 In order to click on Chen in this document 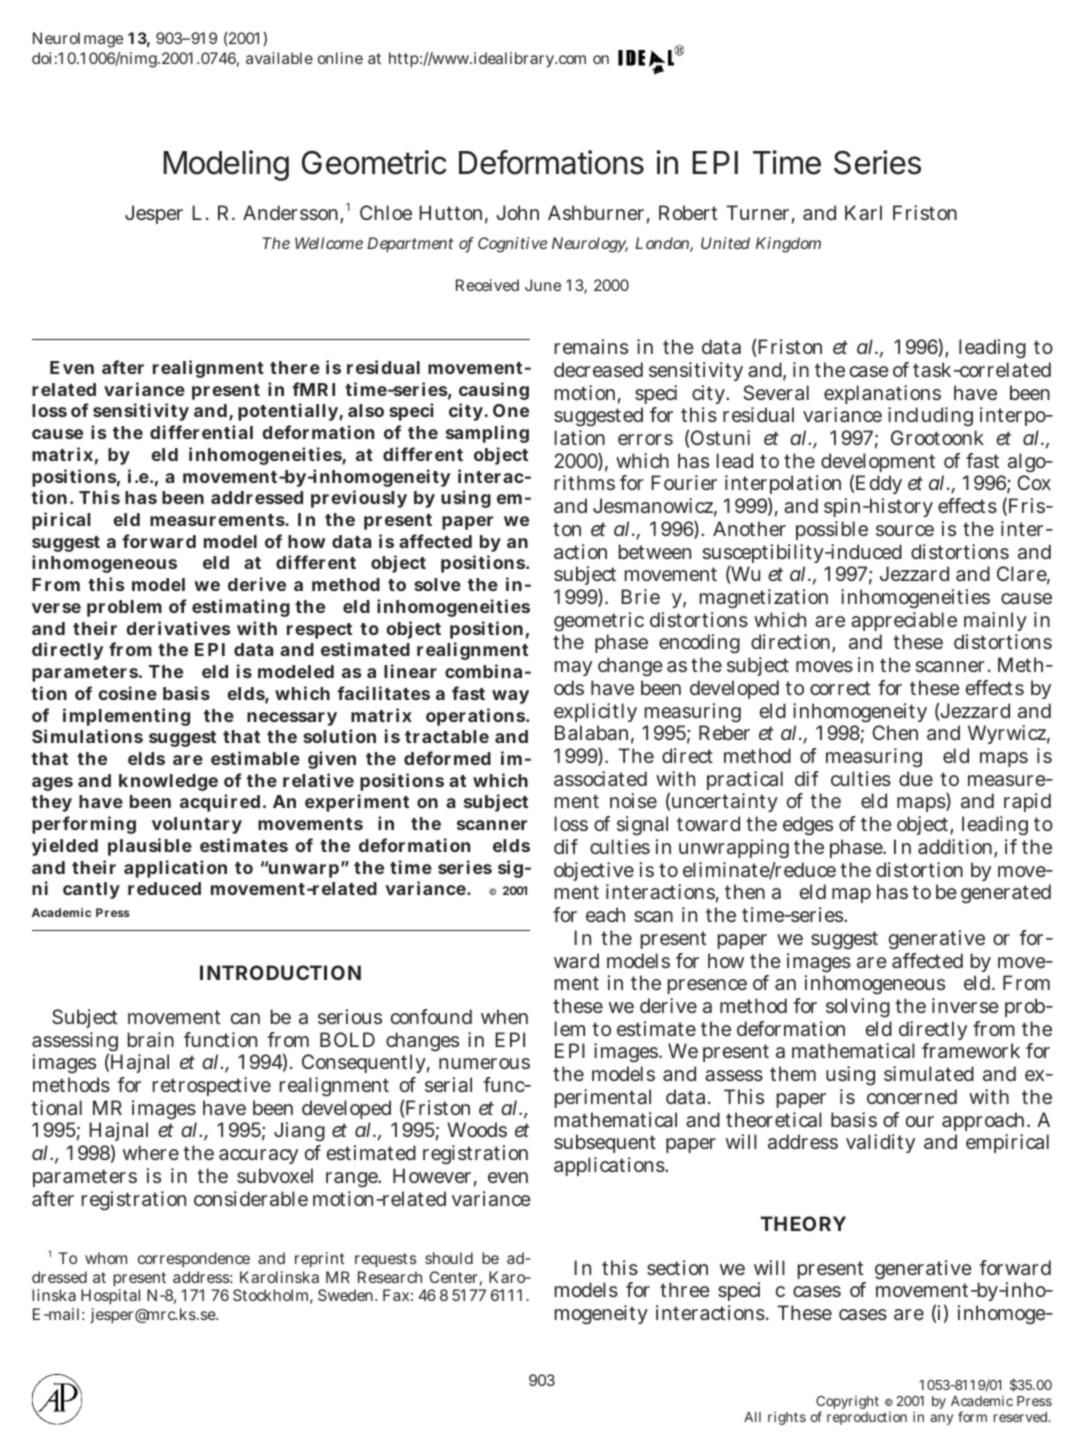, I will do `click(895, 732)`.
